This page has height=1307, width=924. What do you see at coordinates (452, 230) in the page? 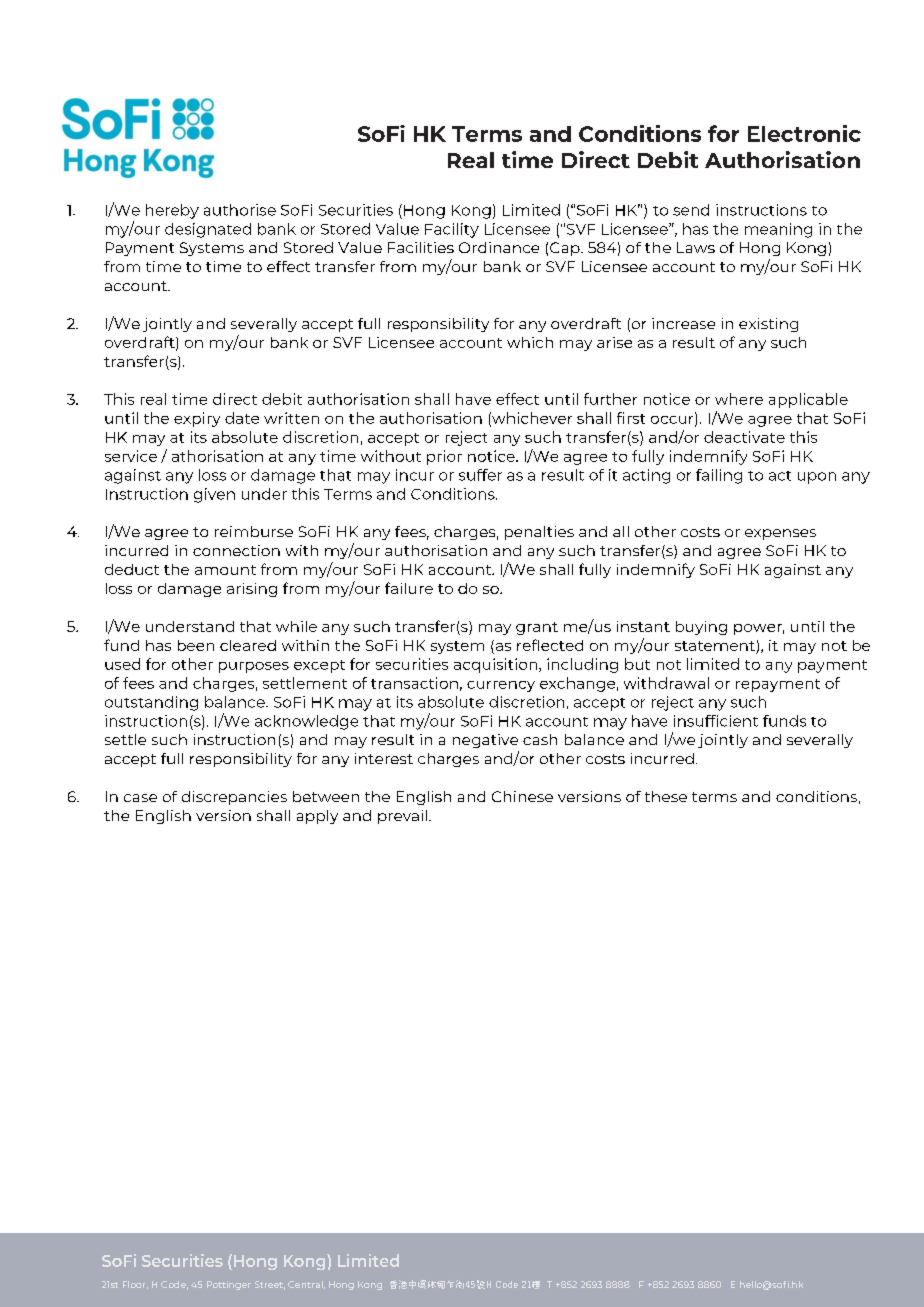
I see `Facility` at bounding box center [452, 230].
